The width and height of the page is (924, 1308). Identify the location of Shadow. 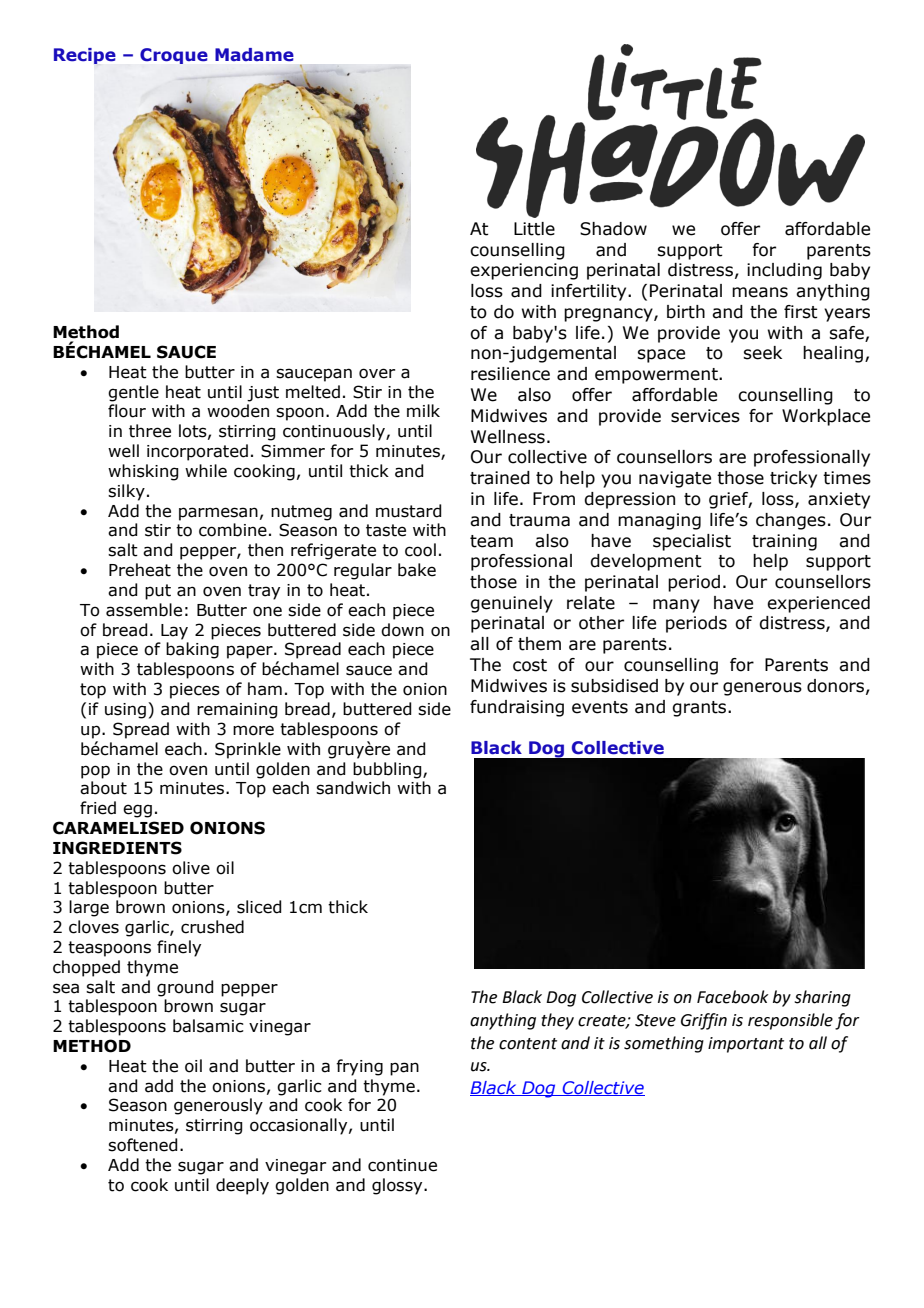
(613, 229).
